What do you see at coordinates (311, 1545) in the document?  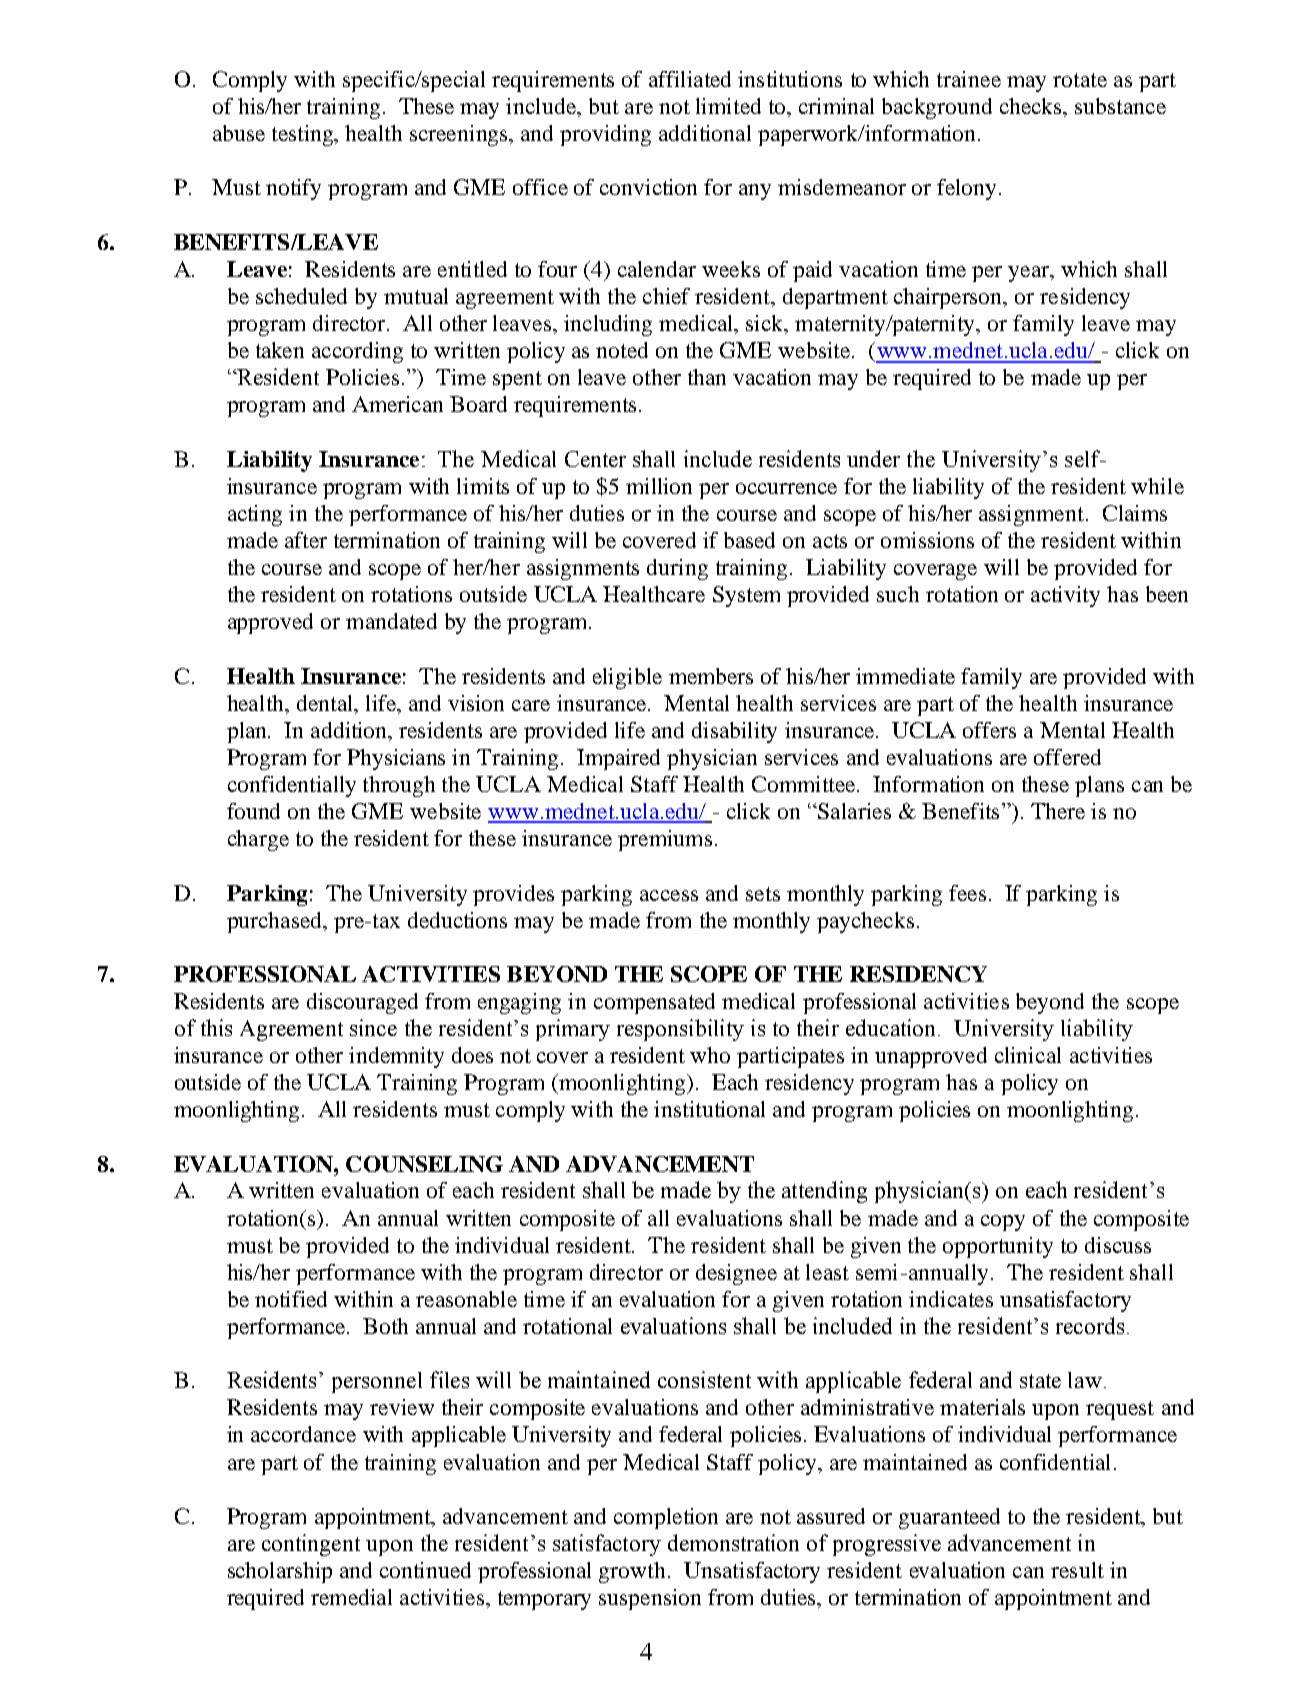 I see `contingent` at bounding box center [311, 1545].
